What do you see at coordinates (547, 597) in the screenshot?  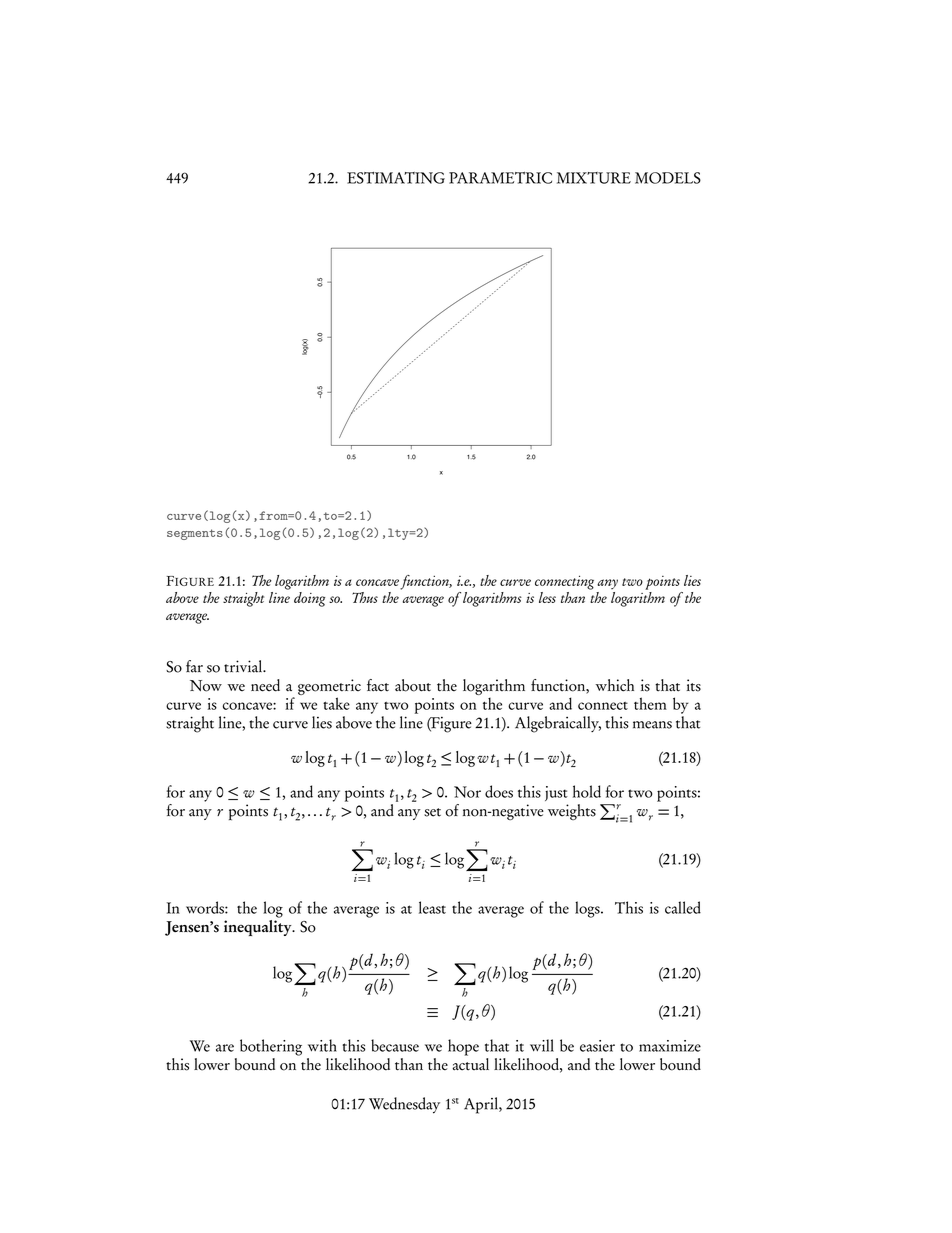 I see `less` at bounding box center [547, 597].
